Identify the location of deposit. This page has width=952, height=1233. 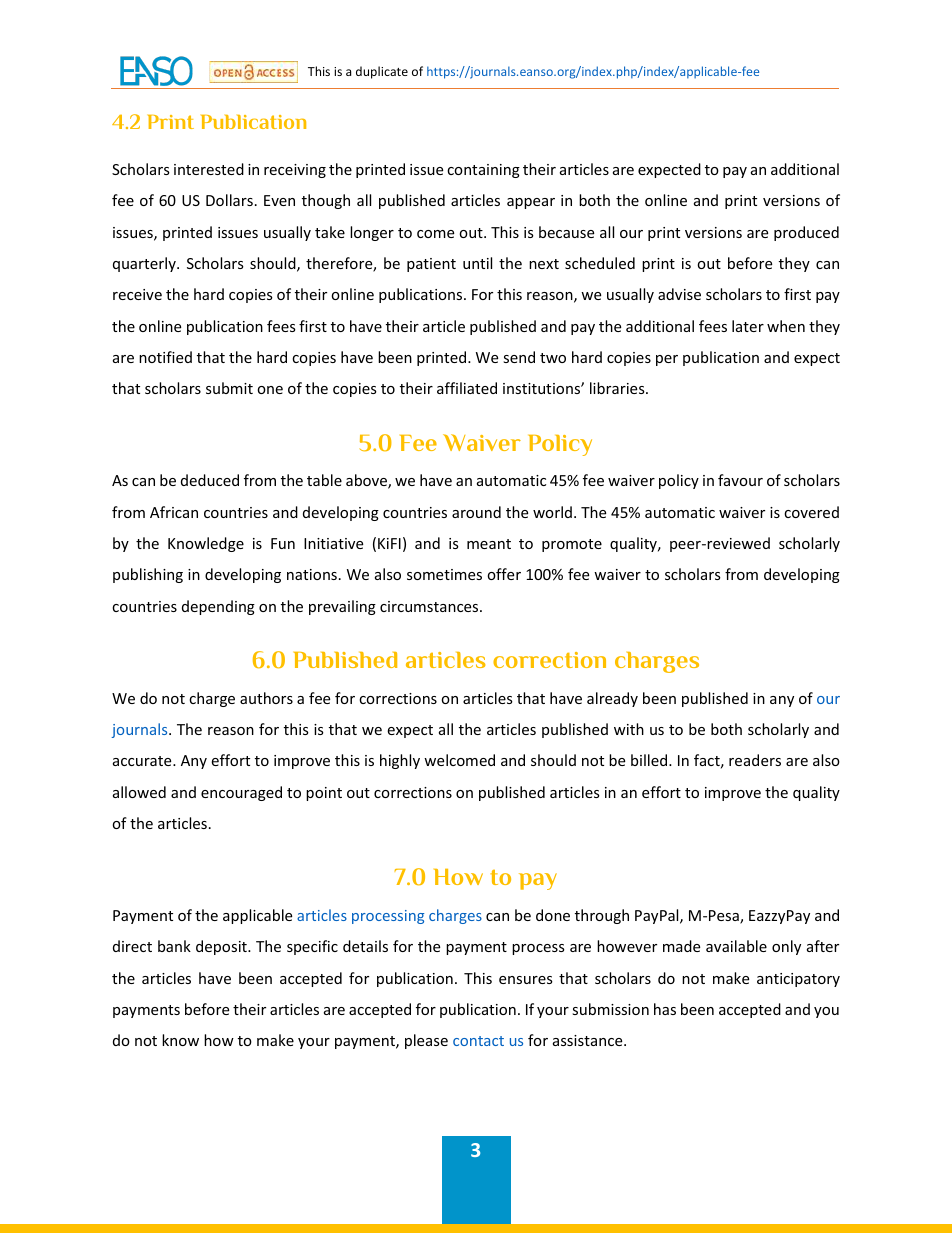
(222, 947).
